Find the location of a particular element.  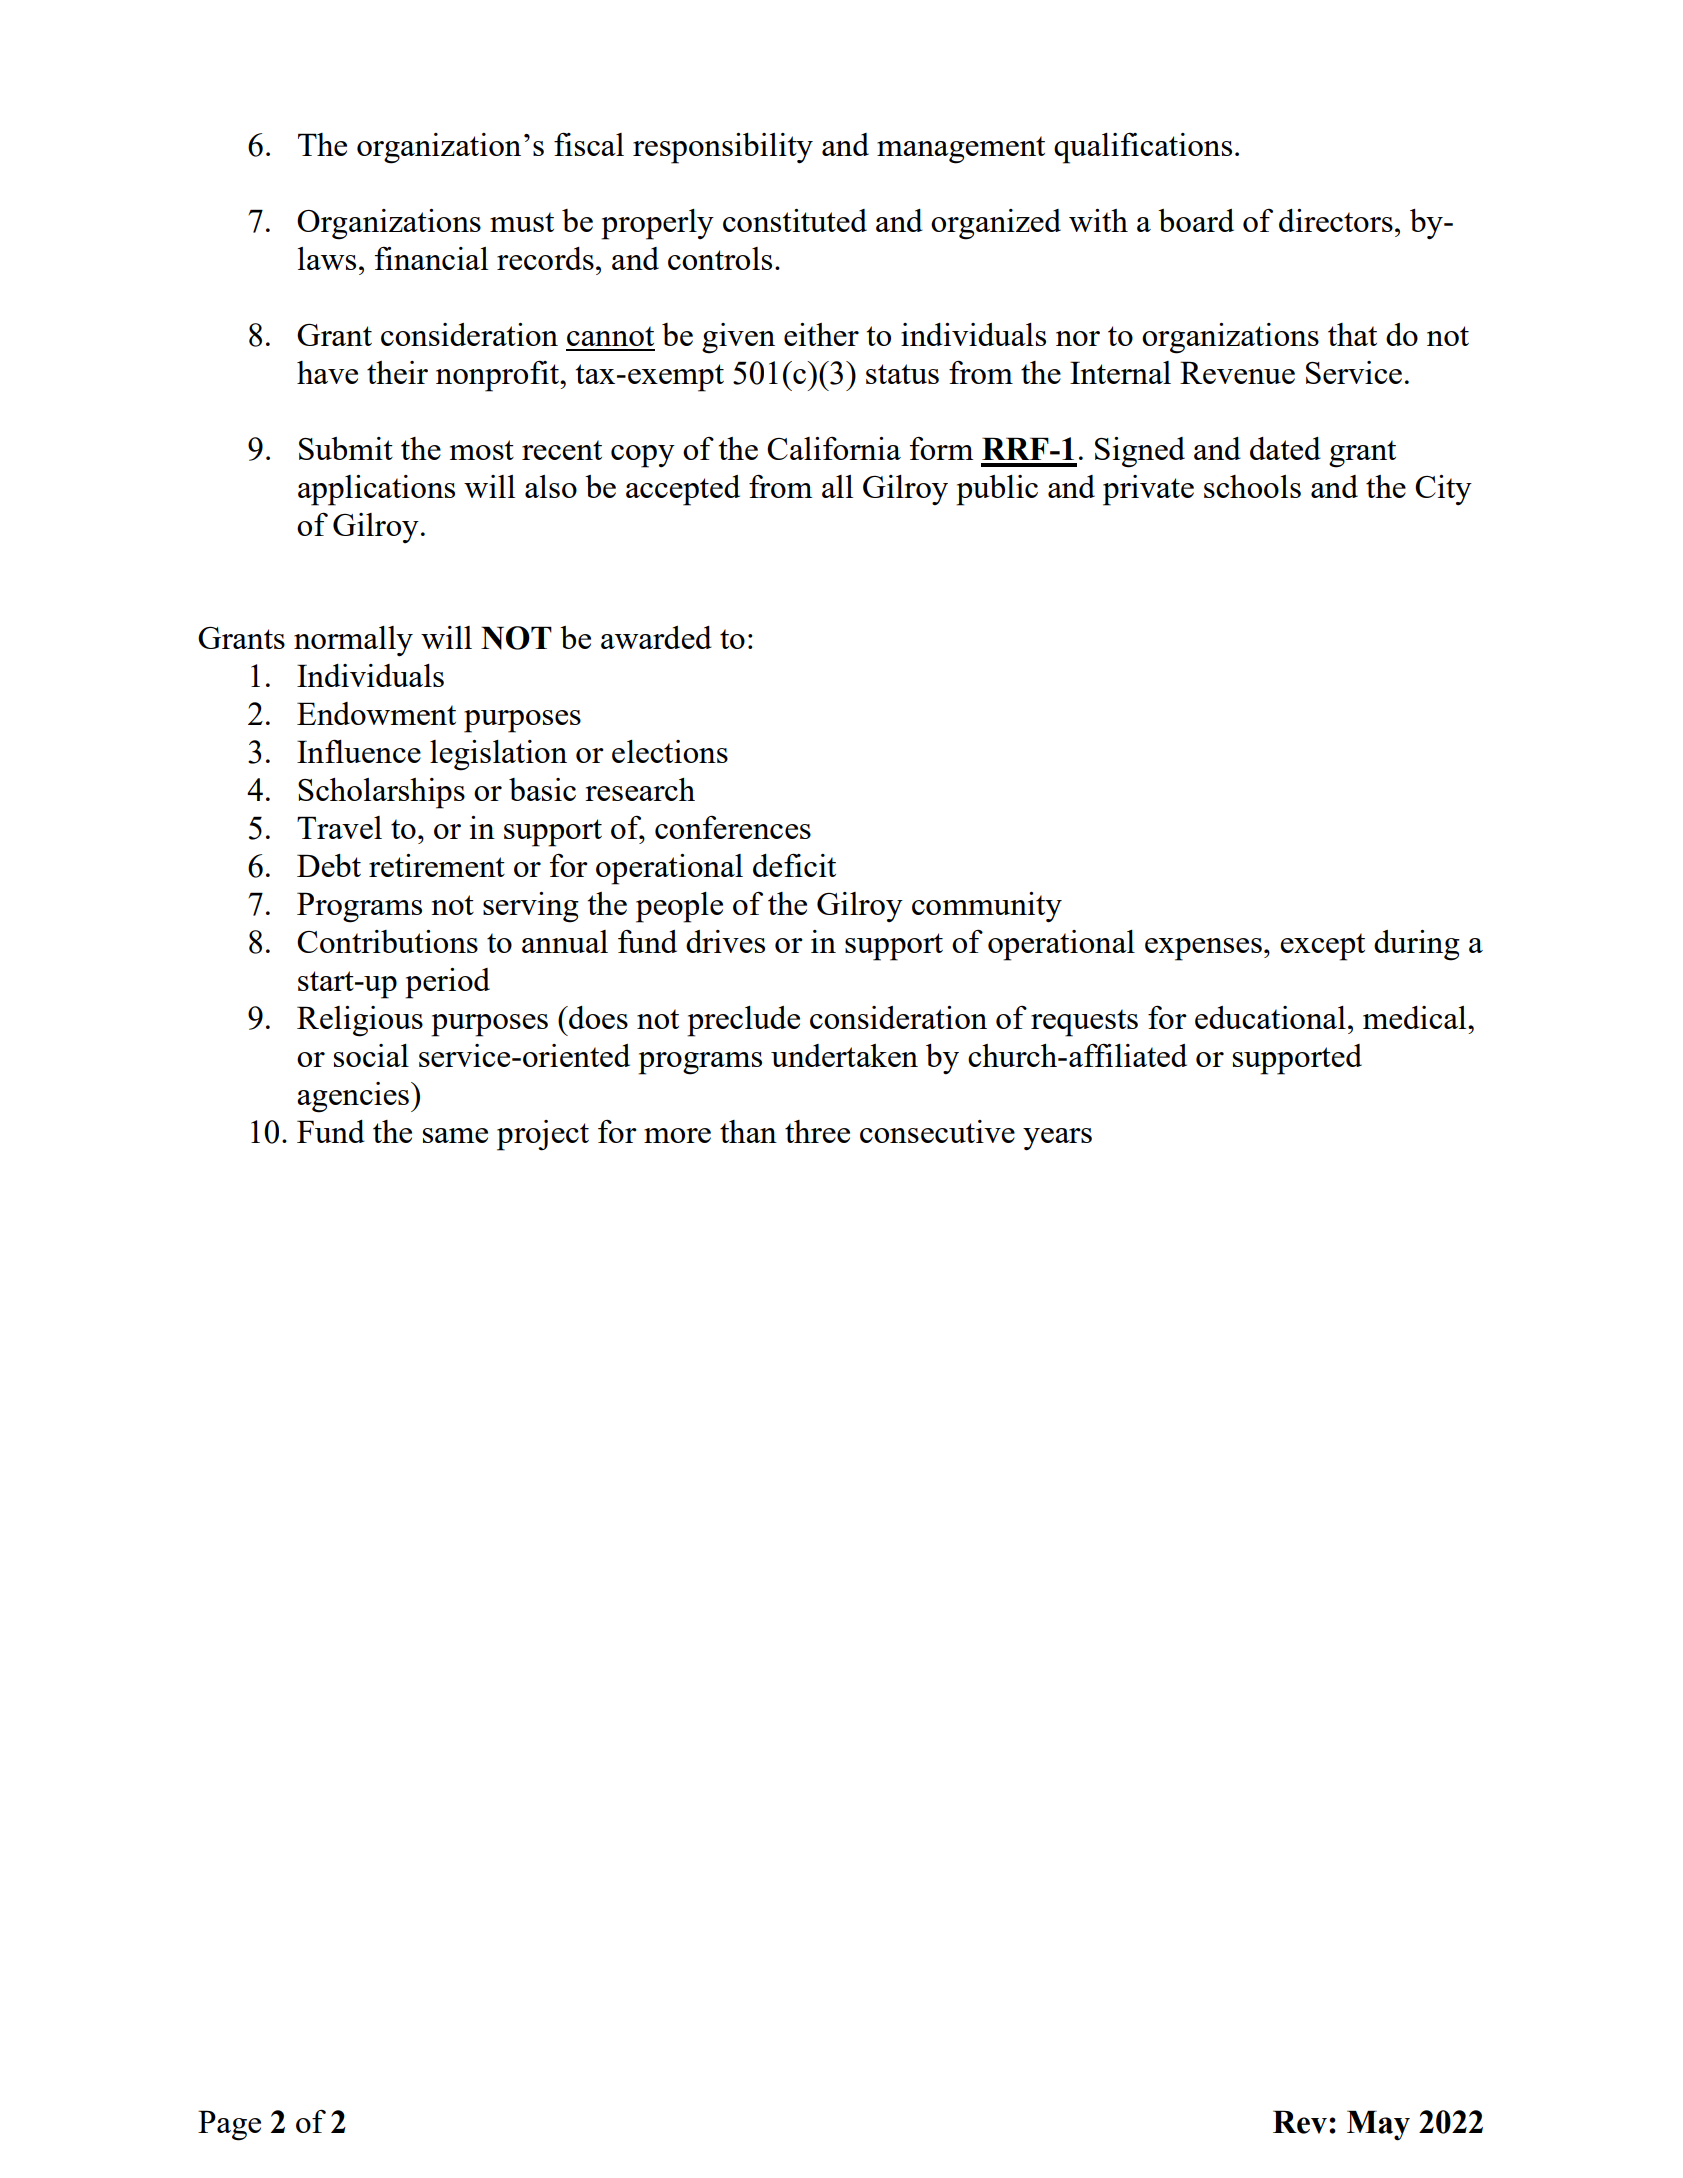

years is located at coordinates (1057, 1139).
